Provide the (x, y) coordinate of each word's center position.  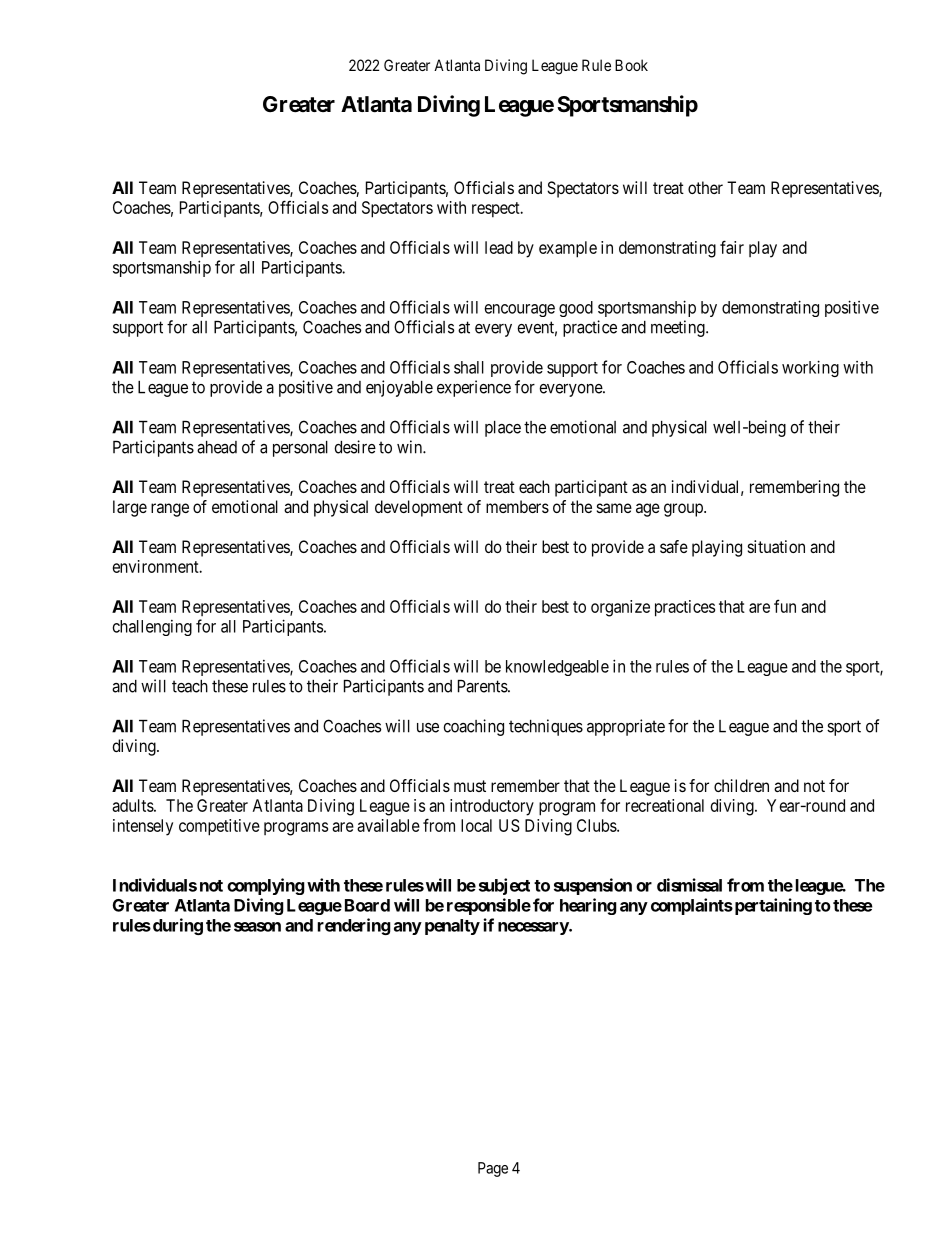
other (705, 187)
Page (493, 1169)
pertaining (772, 906)
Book (631, 65)
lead (499, 247)
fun (785, 606)
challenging (152, 628)
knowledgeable (557, 668)
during (176, 926)
